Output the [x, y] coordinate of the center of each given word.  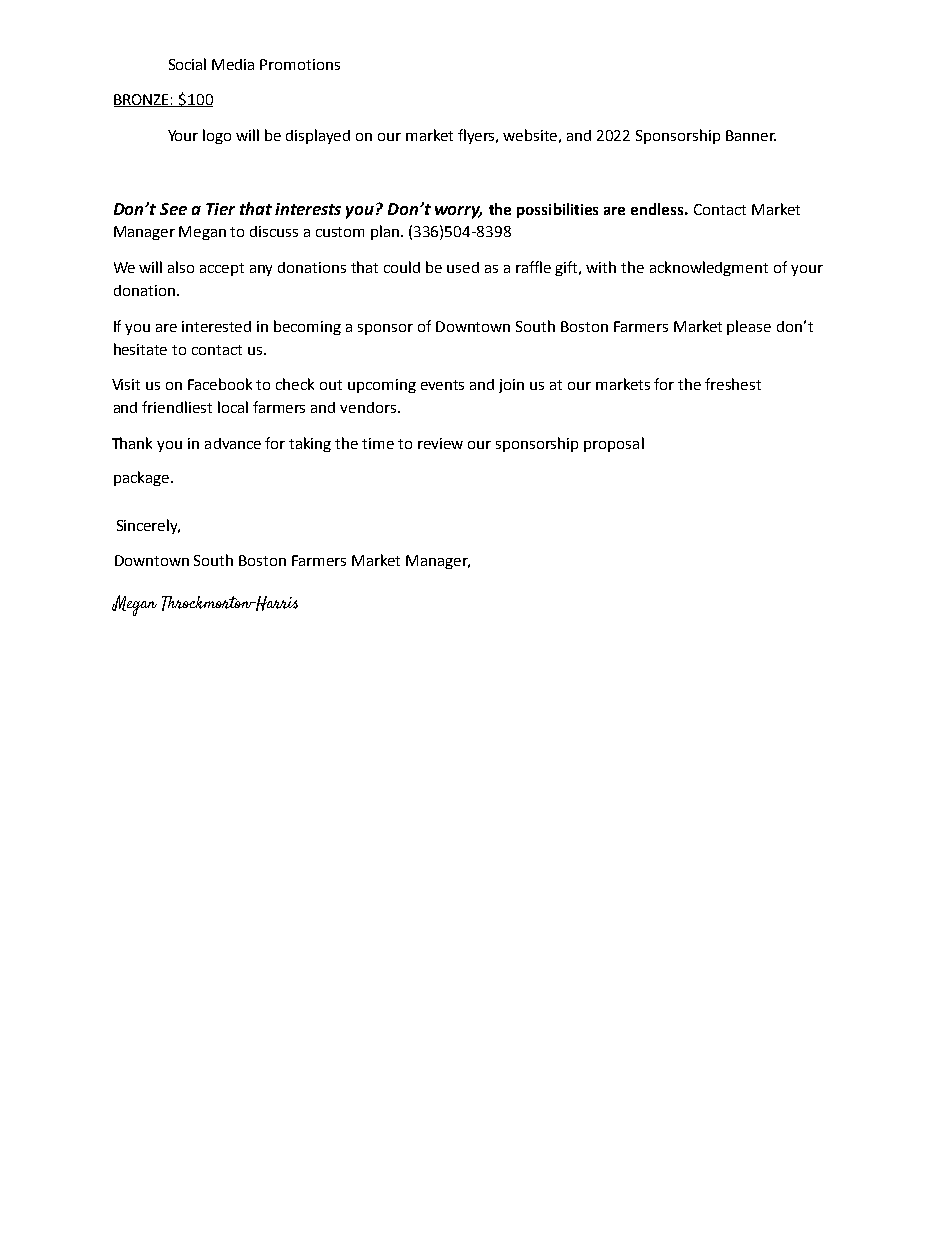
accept [222, 269]
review [440, 443]
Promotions [300, 64]
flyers [478, 136]
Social [187, 64]
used [463, 267]
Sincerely [148, 526]
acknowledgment [709, 268]
